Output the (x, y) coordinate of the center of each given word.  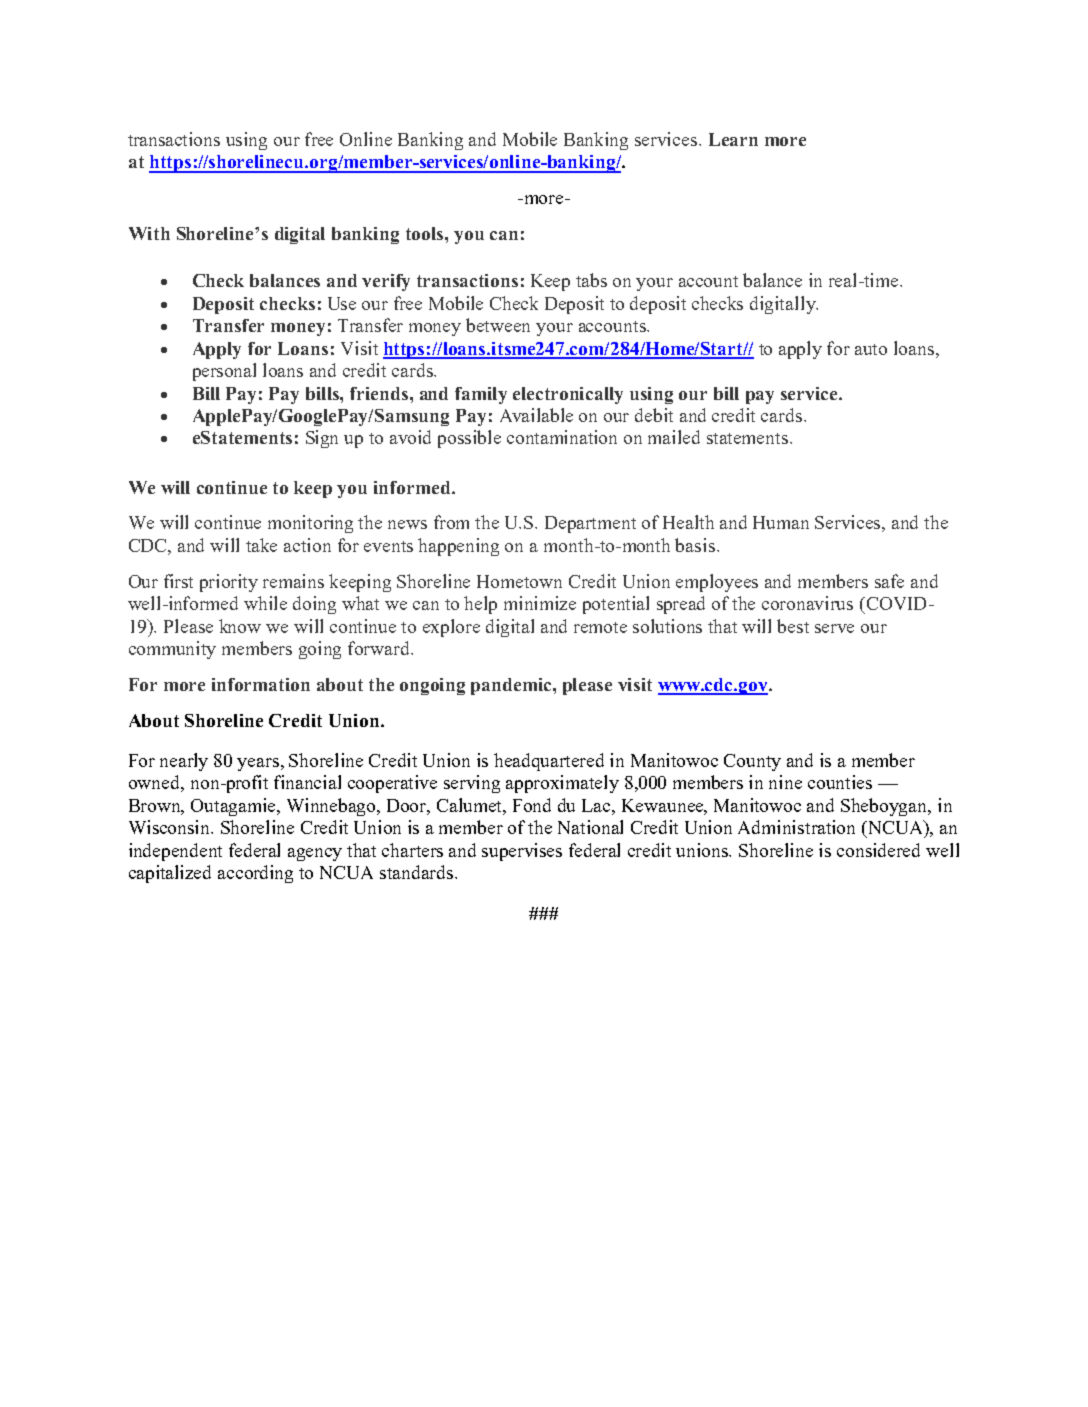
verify (386, 282)
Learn (733, 139)
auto (871, 349)
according (255, 874)
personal (224, 372)
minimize (540, 603)
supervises (522, 852)
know (240, 626)
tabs (591, 280)
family (481, 395)
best (793, 626)
